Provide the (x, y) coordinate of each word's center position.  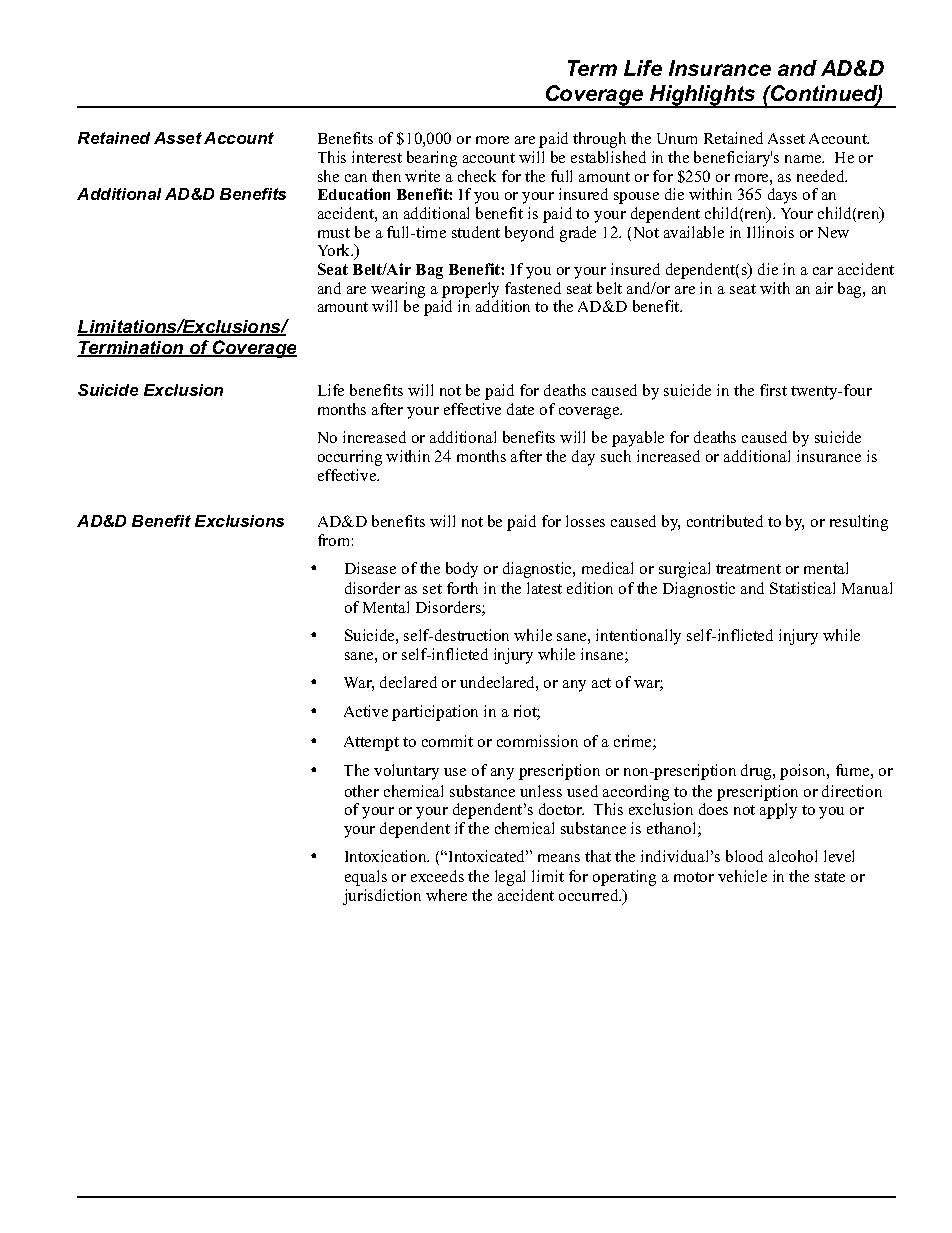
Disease (370, 568)
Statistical (802, 588)
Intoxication (387, 856)
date (520, 409)
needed (822, 176)
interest (377, 157)
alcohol (793, 856)
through (599, 140)
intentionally (638, 637)
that (598, 856)
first (773, 390)
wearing (398, 290)
